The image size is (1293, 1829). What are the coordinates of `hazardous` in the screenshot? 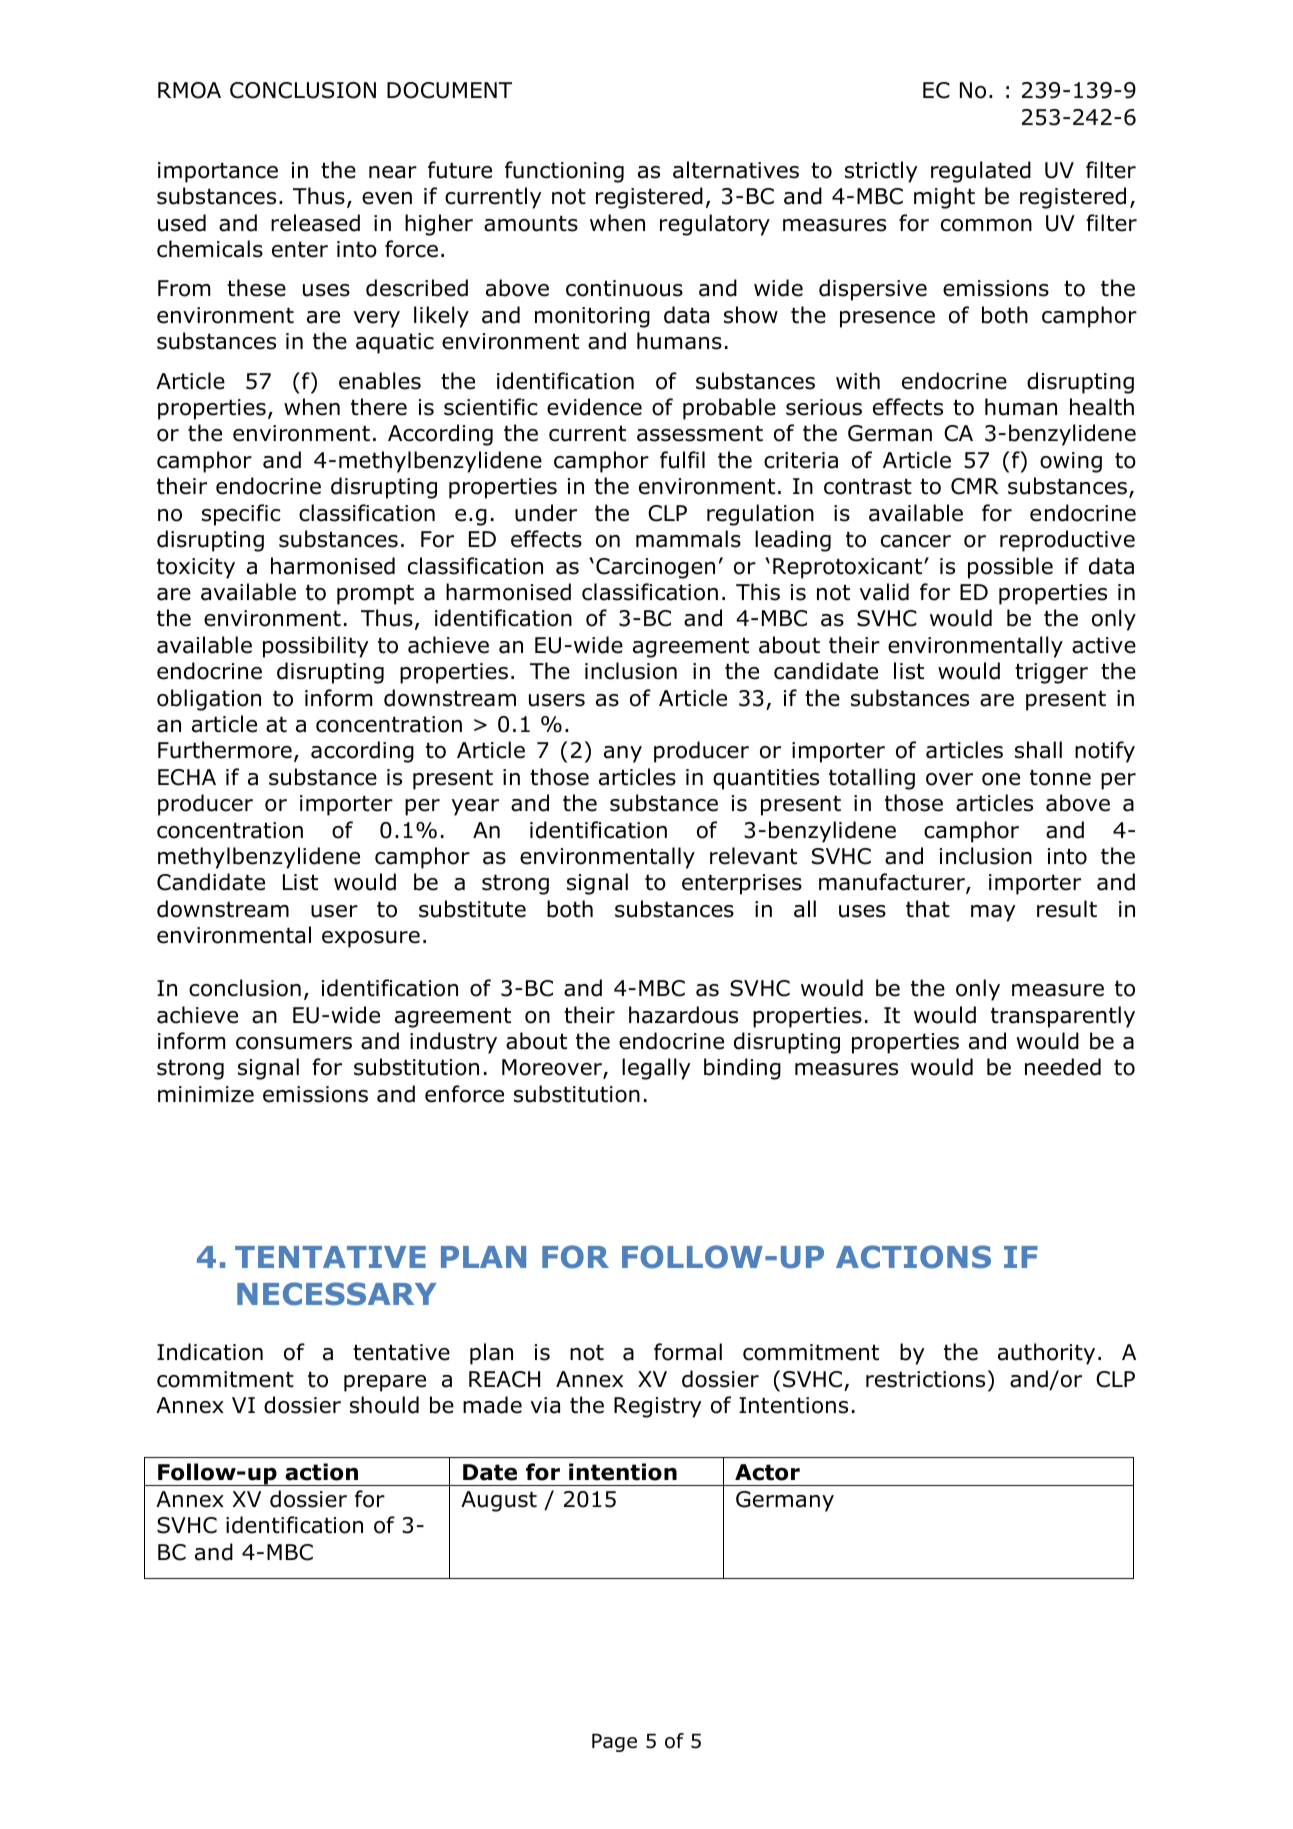 It's located at (683, 1015).
